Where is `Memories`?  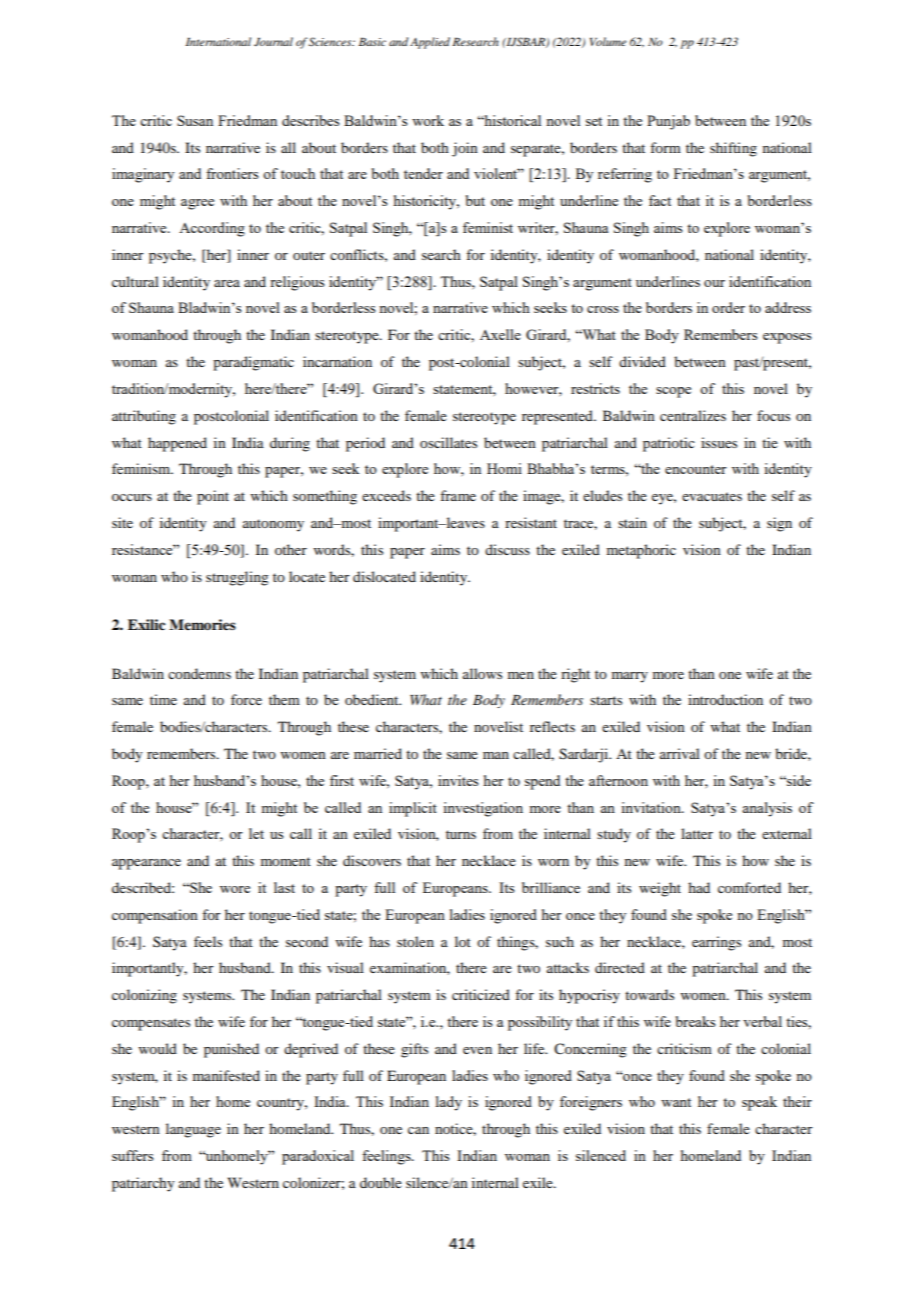 Memories is located at coordinates (202, 624).
